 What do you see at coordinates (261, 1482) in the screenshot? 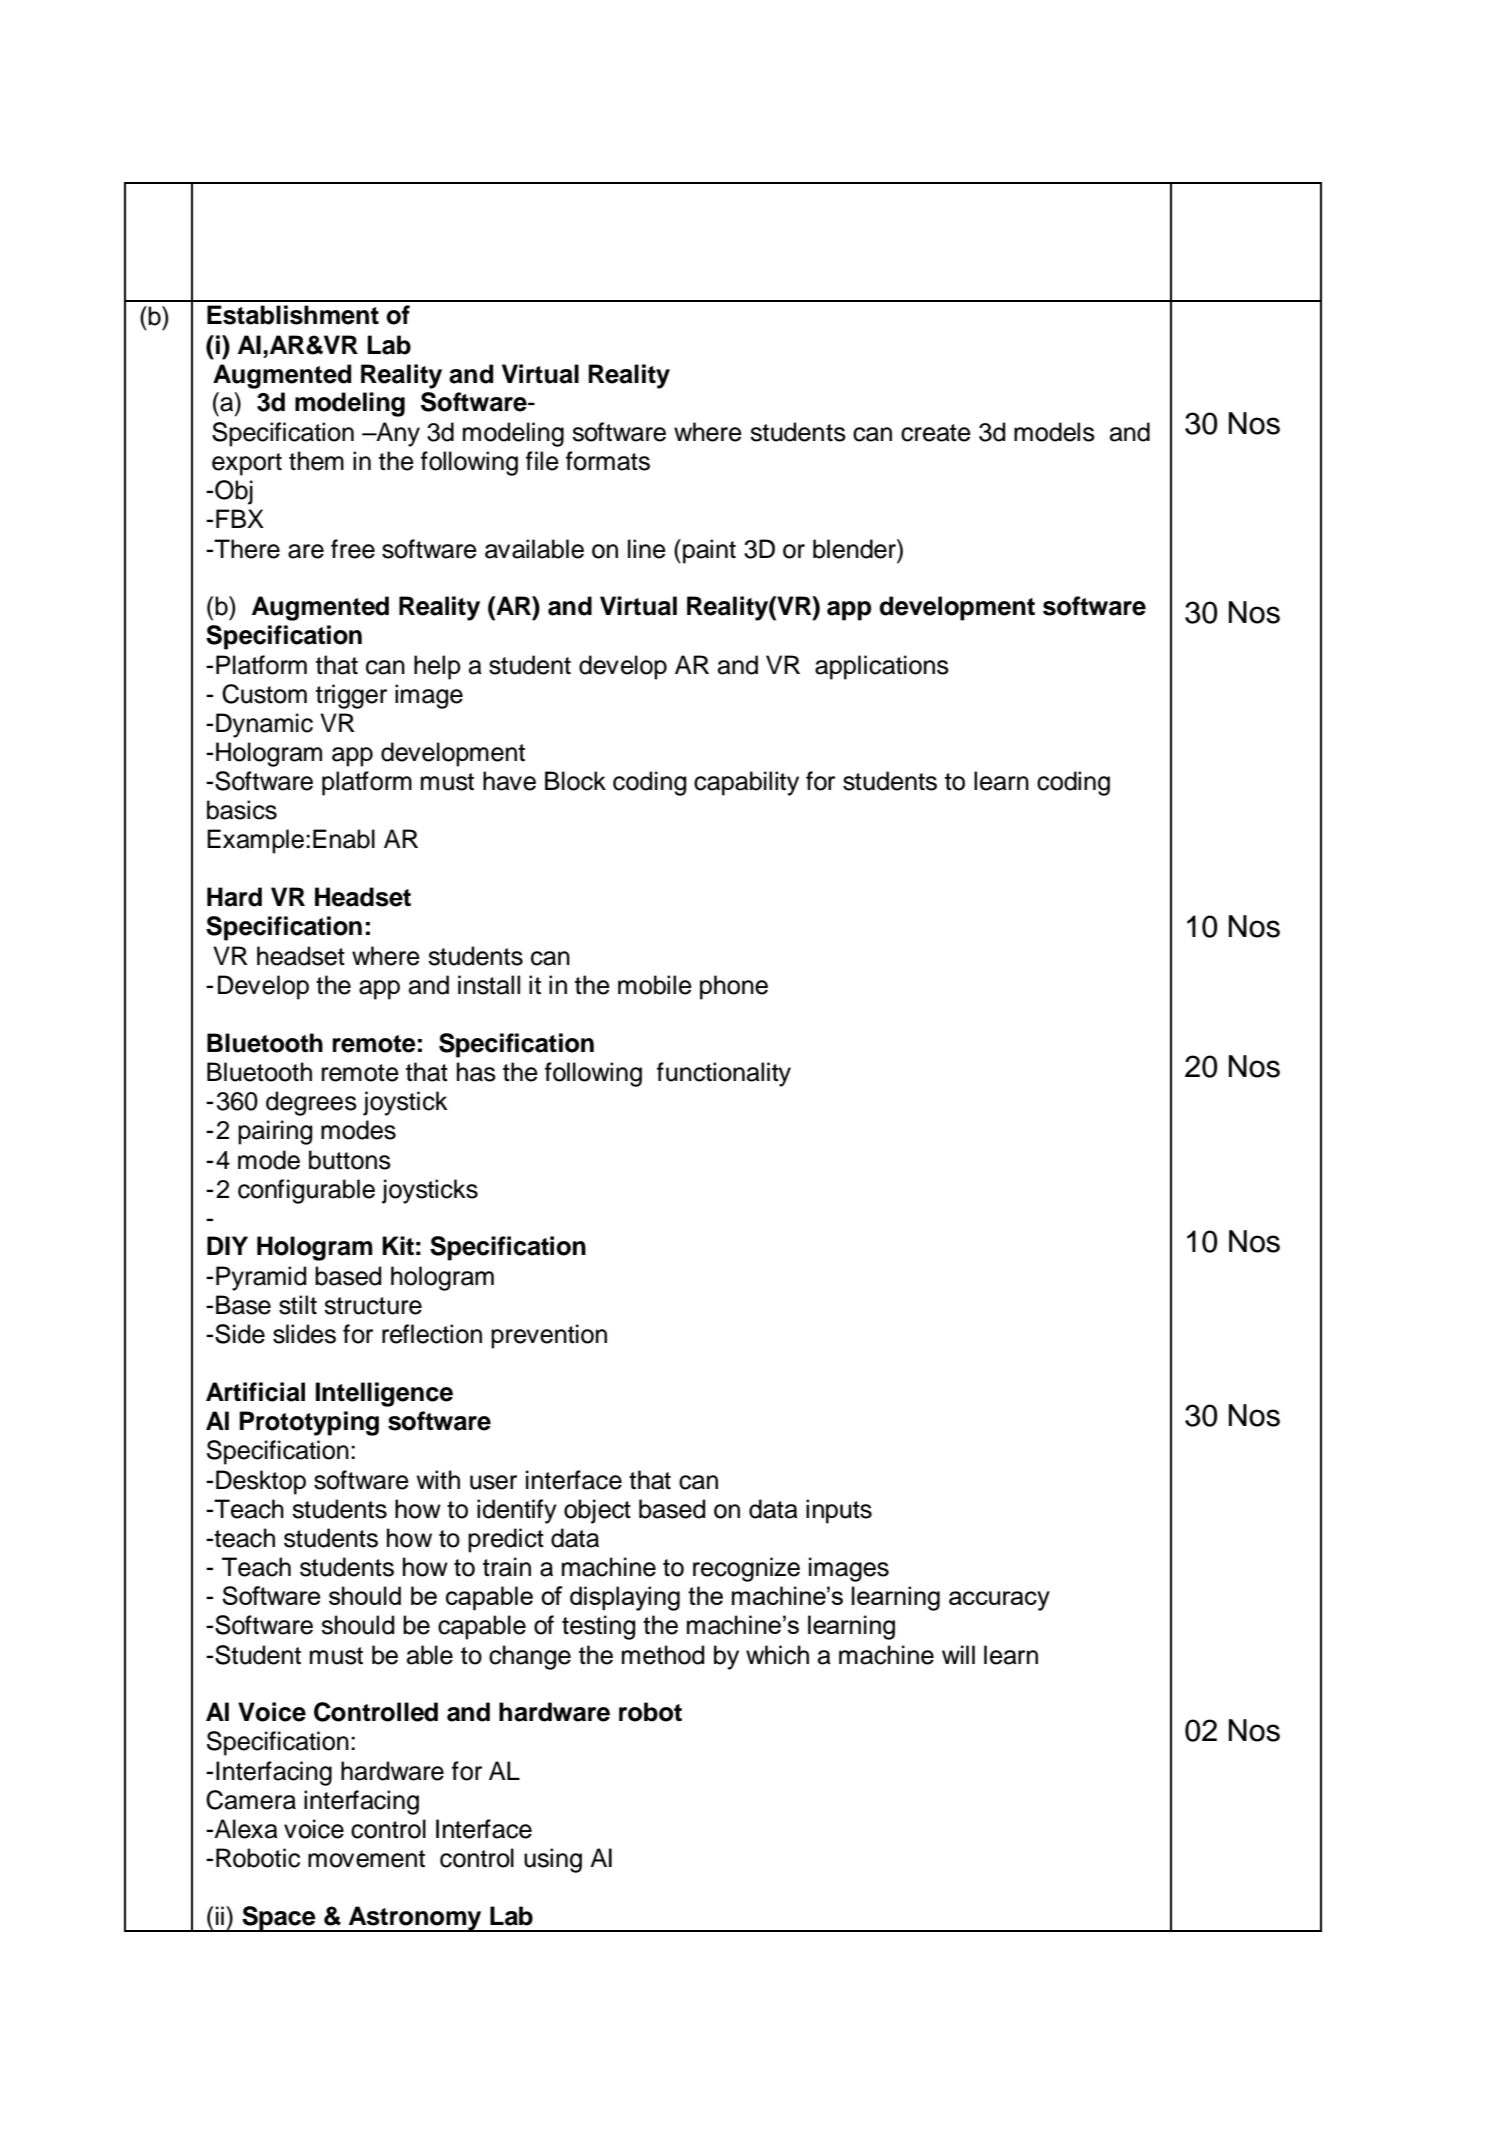
I see `Desktop` at bounding box center [261, 1482].
